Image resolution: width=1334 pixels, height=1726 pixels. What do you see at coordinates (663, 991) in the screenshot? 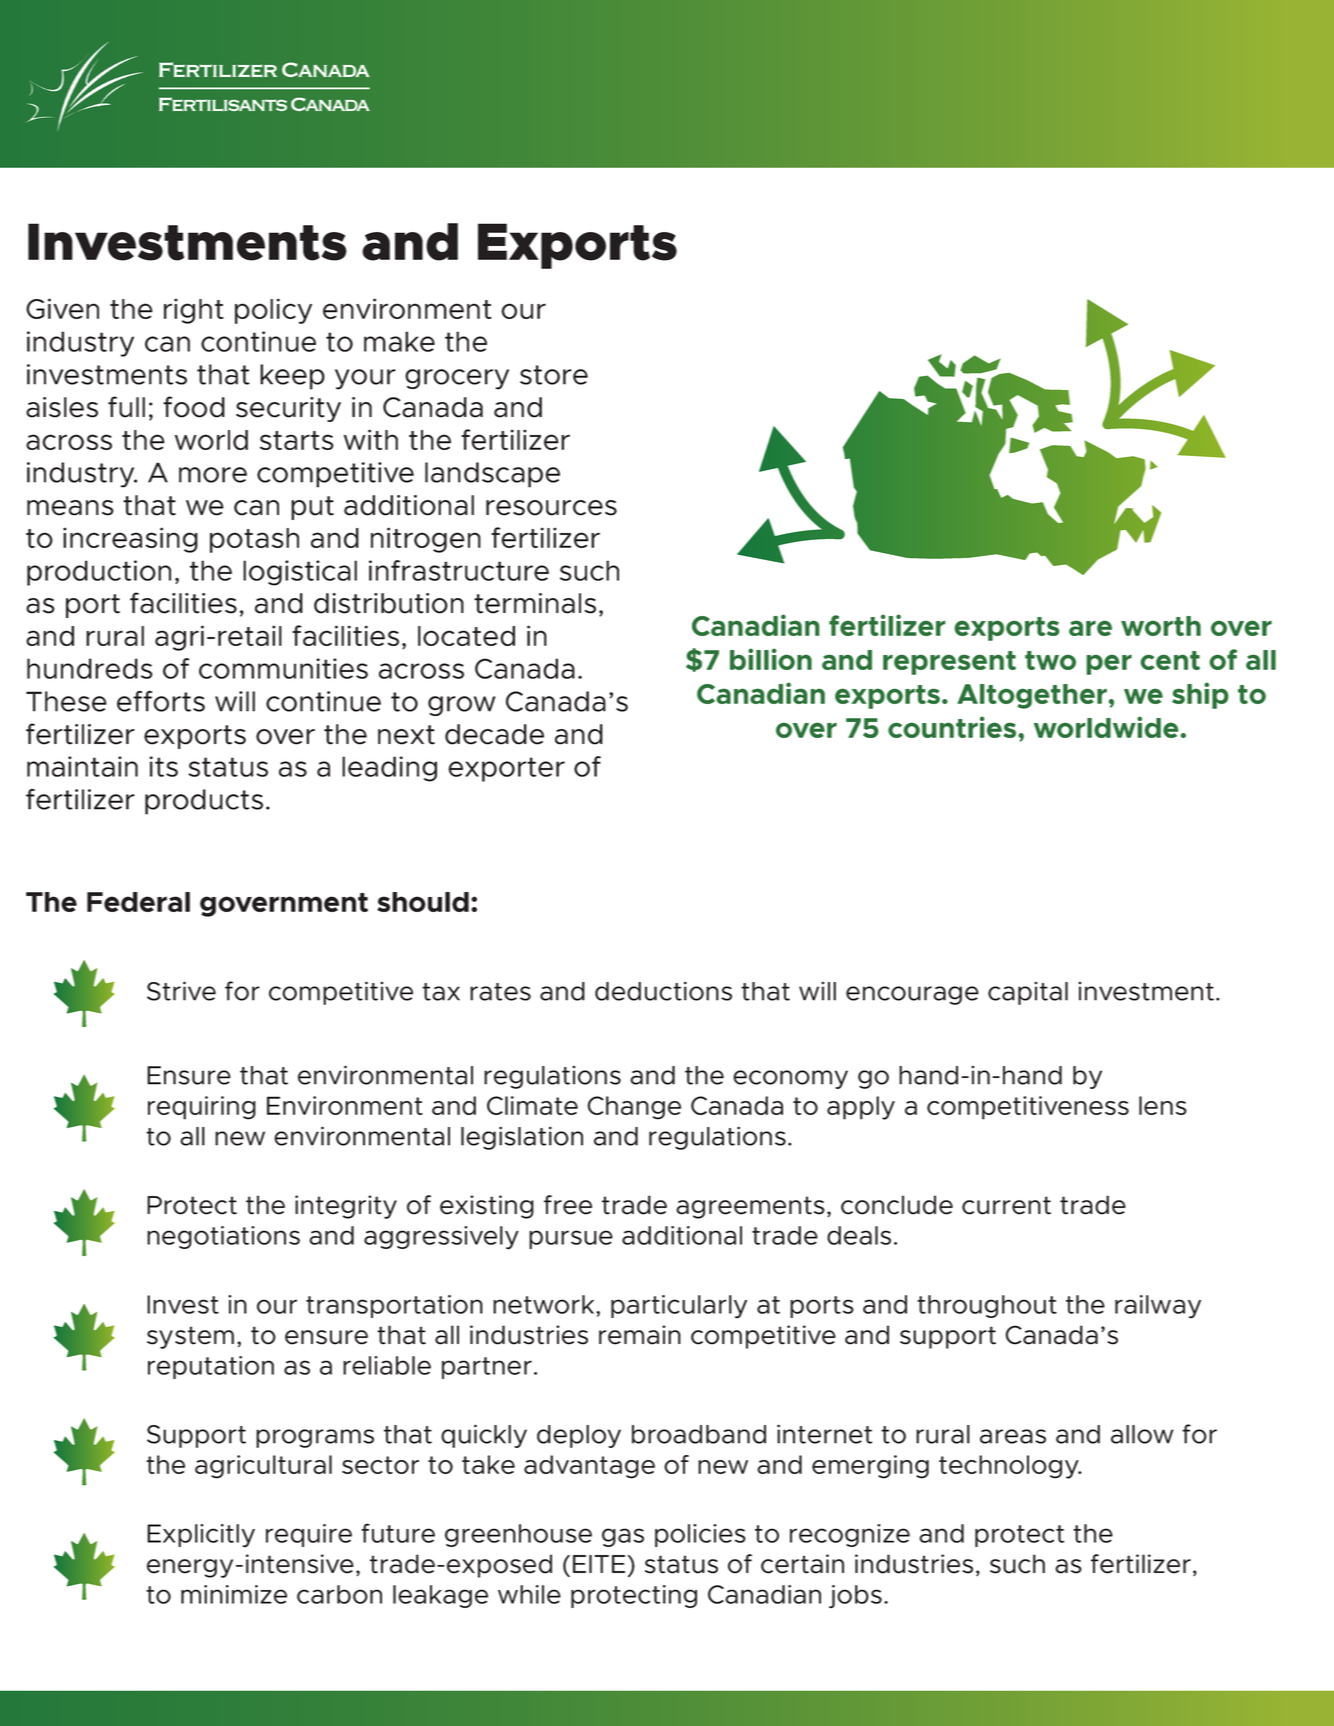
I see `deductions` at bounding box center [663, 991].
